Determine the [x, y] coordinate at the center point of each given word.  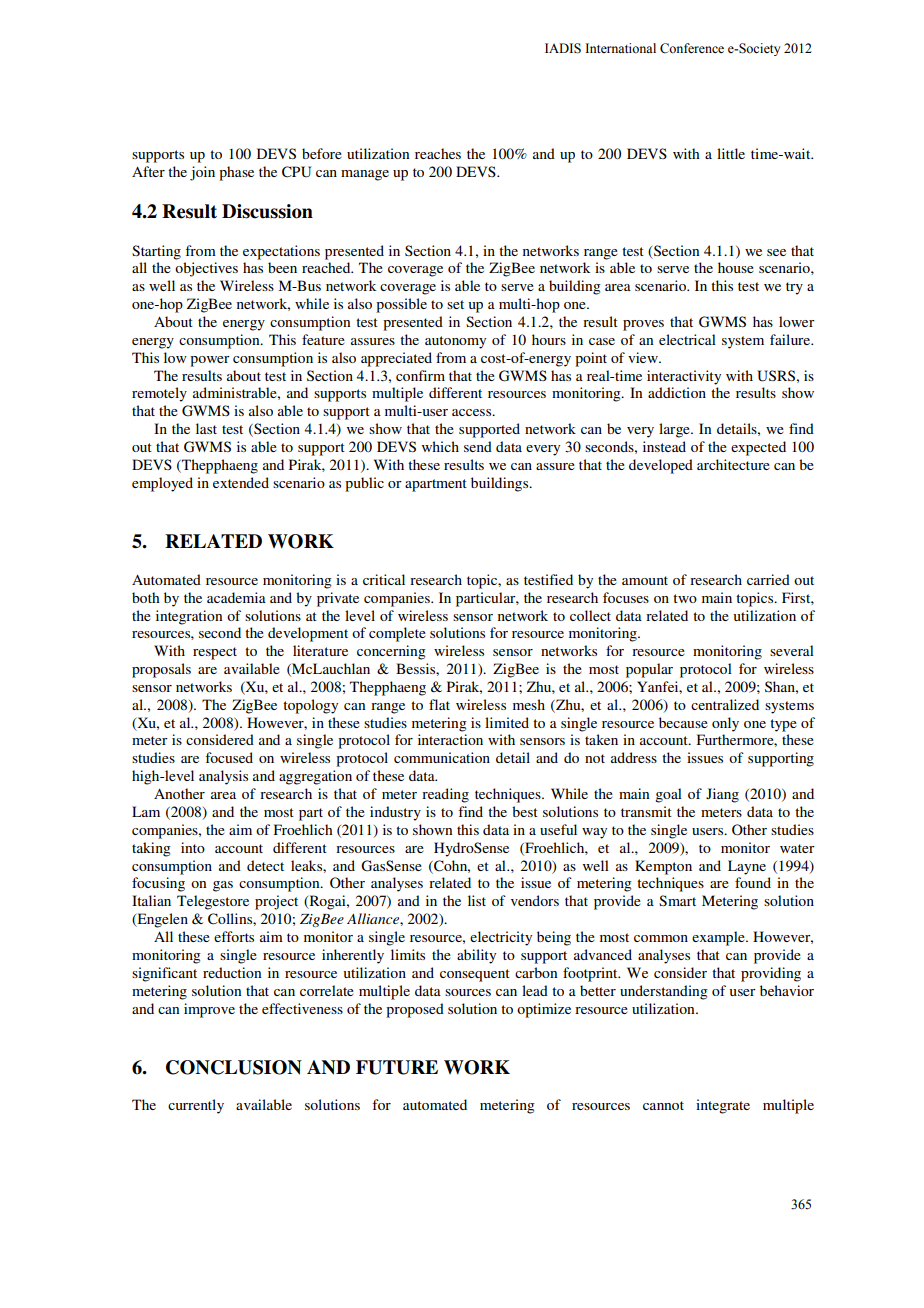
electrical [687, 339]
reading [445, 795]
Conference [692, 48]
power [210, 361]
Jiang [722, 795]
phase [236, 173]
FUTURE [397, 1067]
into [193, 847]
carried [768, 579]
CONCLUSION [234, 1067]
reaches [438, 153]
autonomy [455, 342]
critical [384, 579]
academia [236, 597]
